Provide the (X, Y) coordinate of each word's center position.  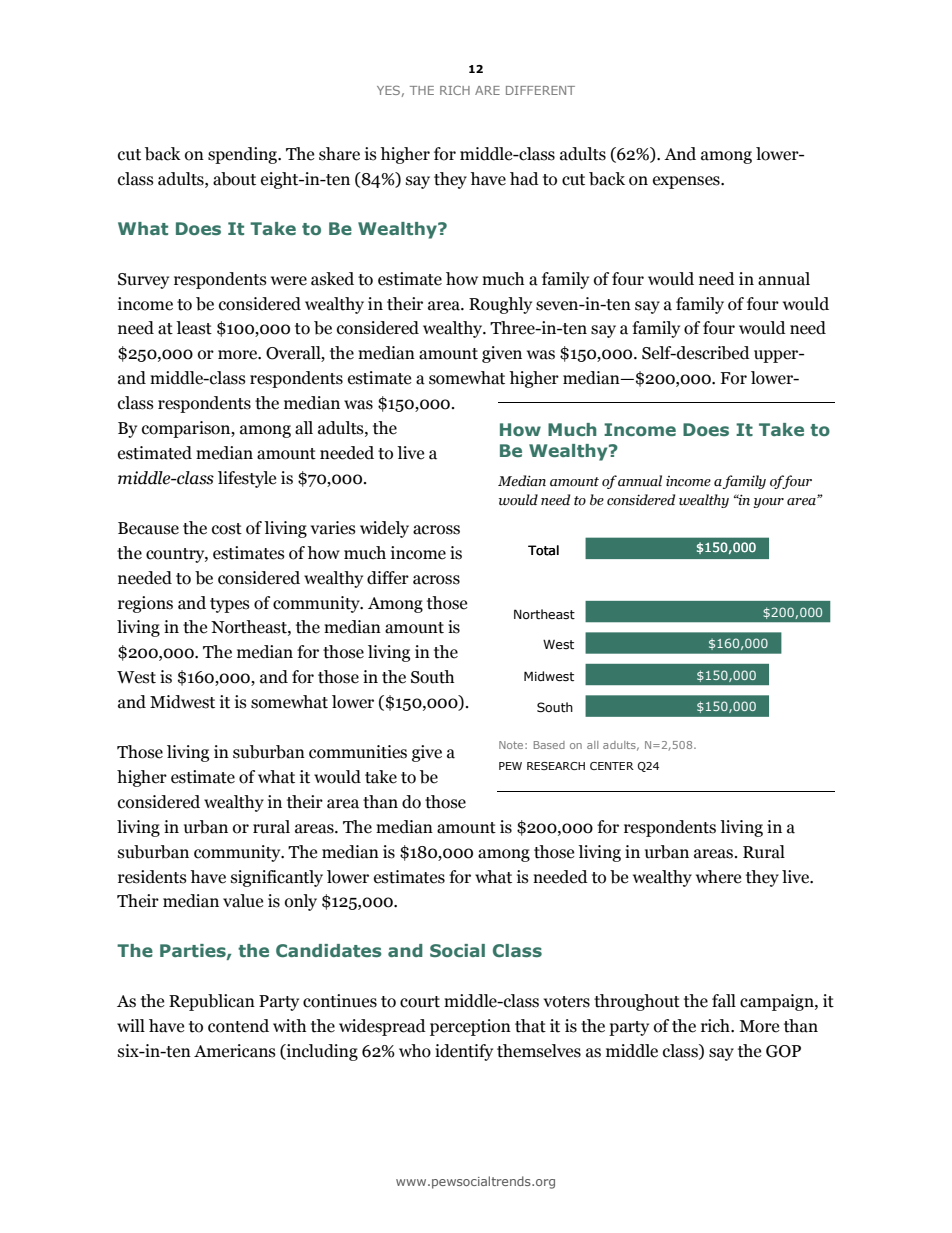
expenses (687, 182)
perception (470, 1027)
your (769, 503)
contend (238, 1026)
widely (384, 529)
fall (724, 1001)
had (524, 179)
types (230, 605)
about (234, 179)
